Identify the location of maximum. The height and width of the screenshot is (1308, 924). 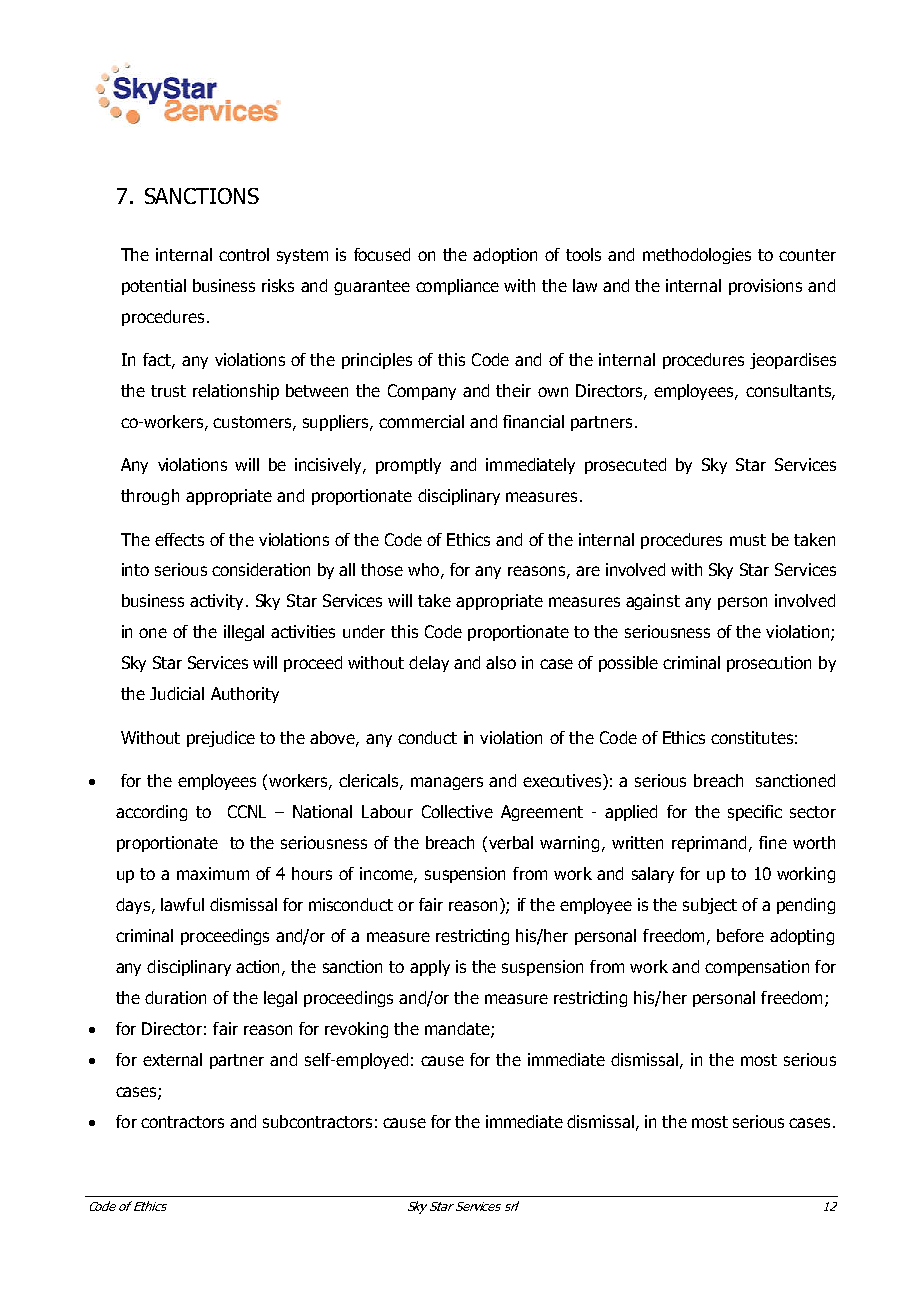
(213, 873).
